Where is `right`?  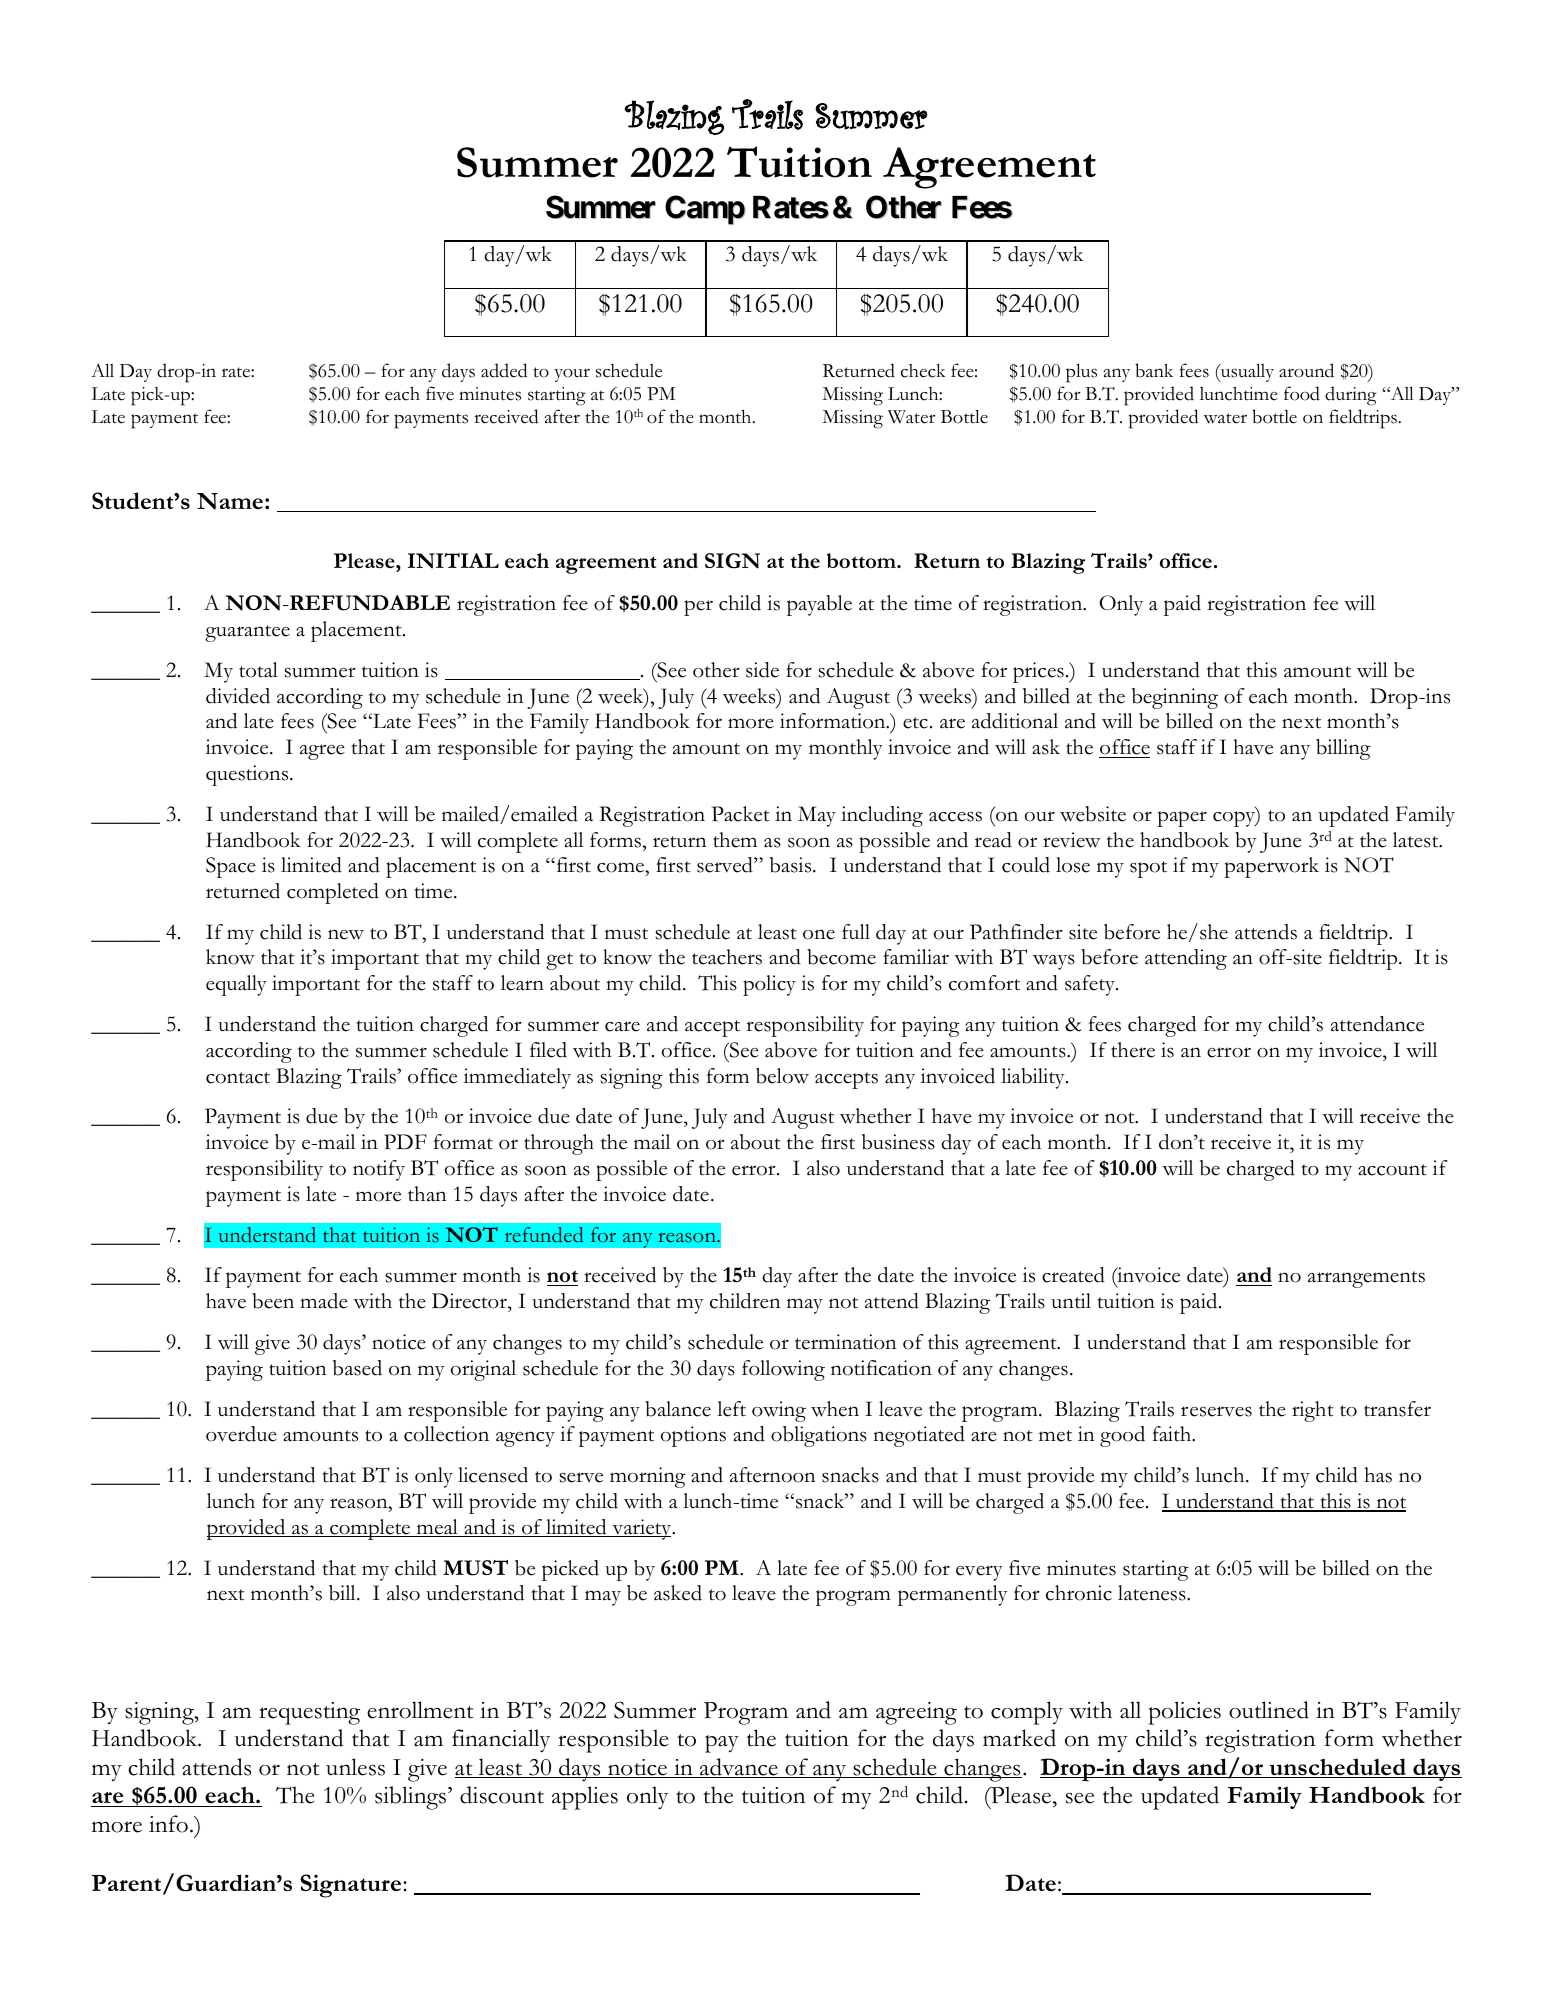 right is located at coordinates (1313, 1411).
